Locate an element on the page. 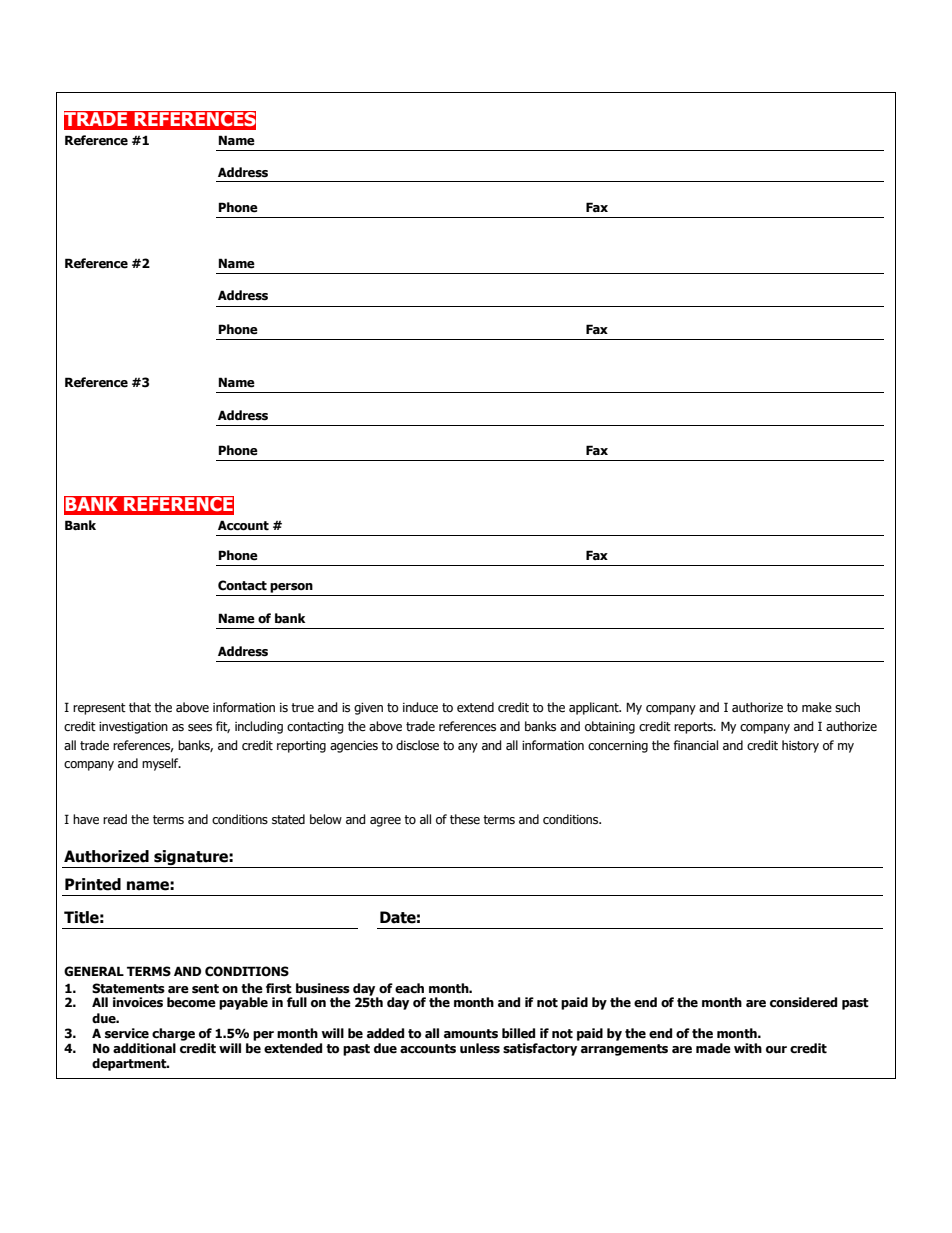  given is located at coordinates (368, 709).
